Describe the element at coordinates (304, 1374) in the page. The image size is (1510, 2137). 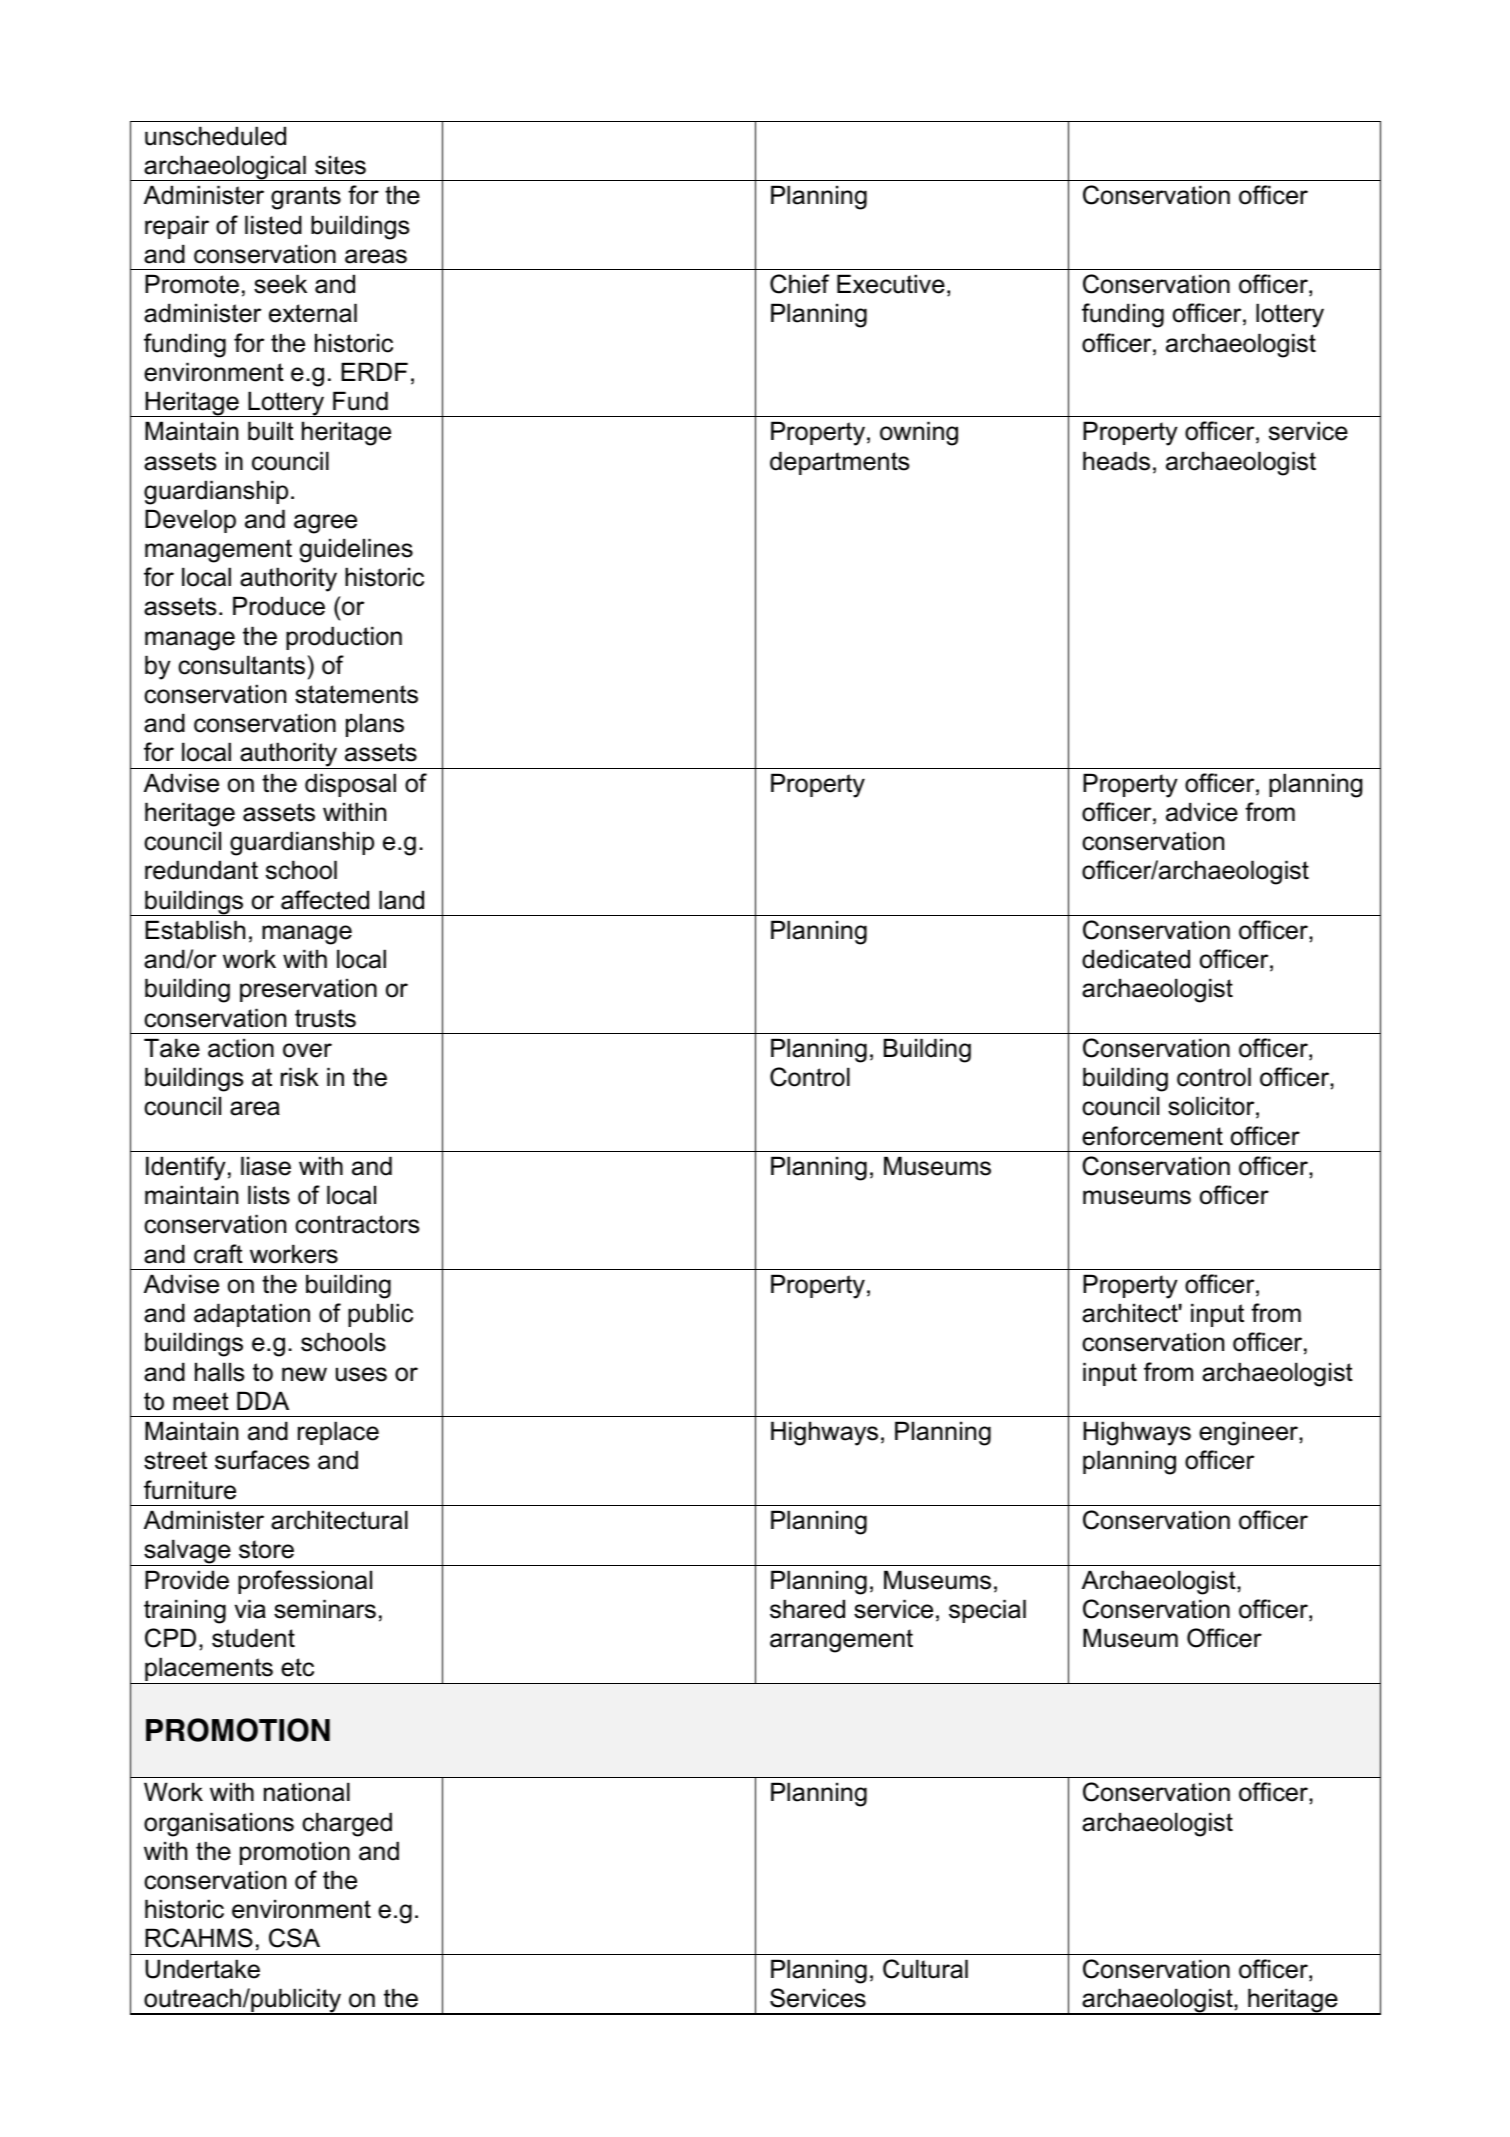
I see `new` at that location.
